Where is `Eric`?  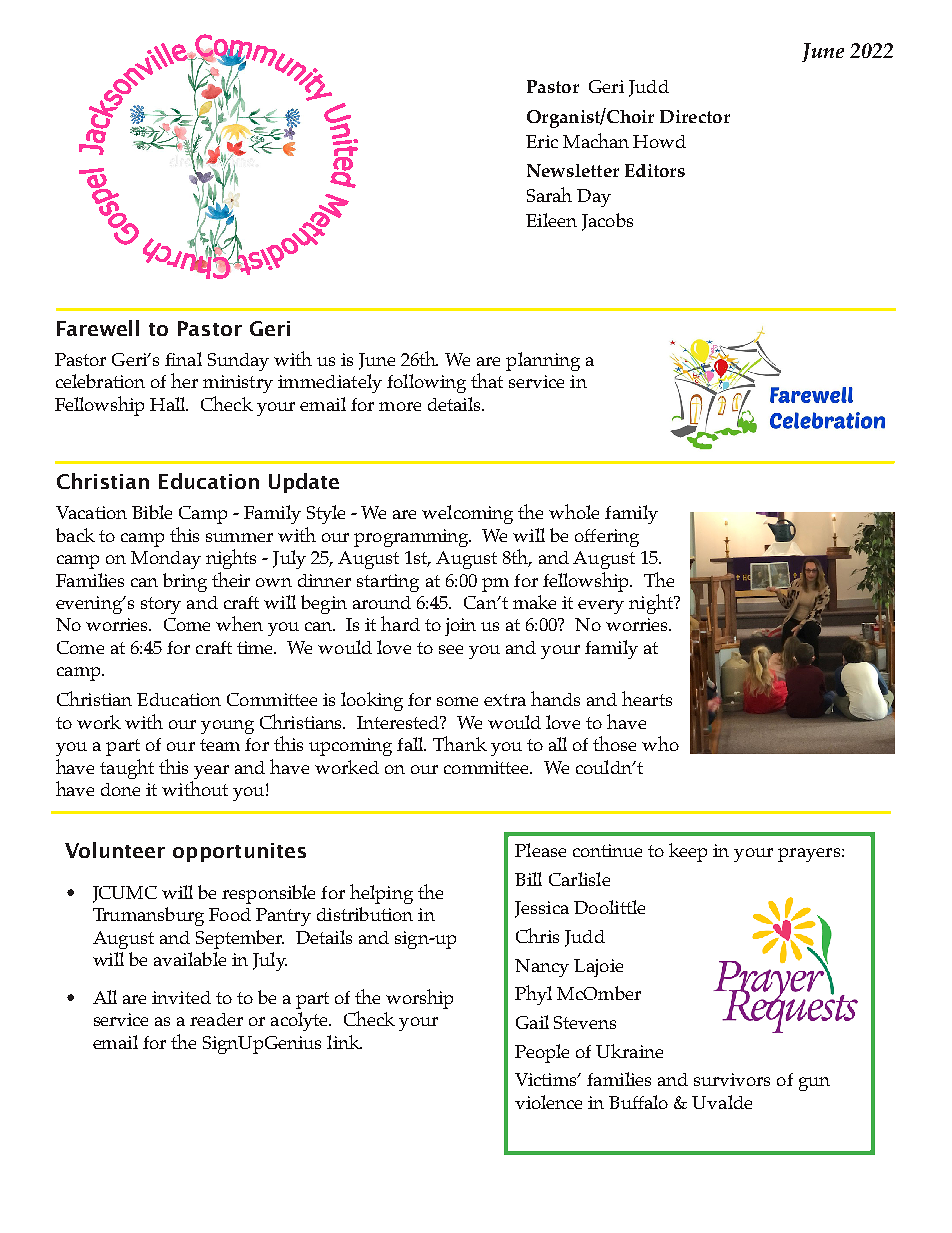 Eric is located at coordinates (542, 141).
